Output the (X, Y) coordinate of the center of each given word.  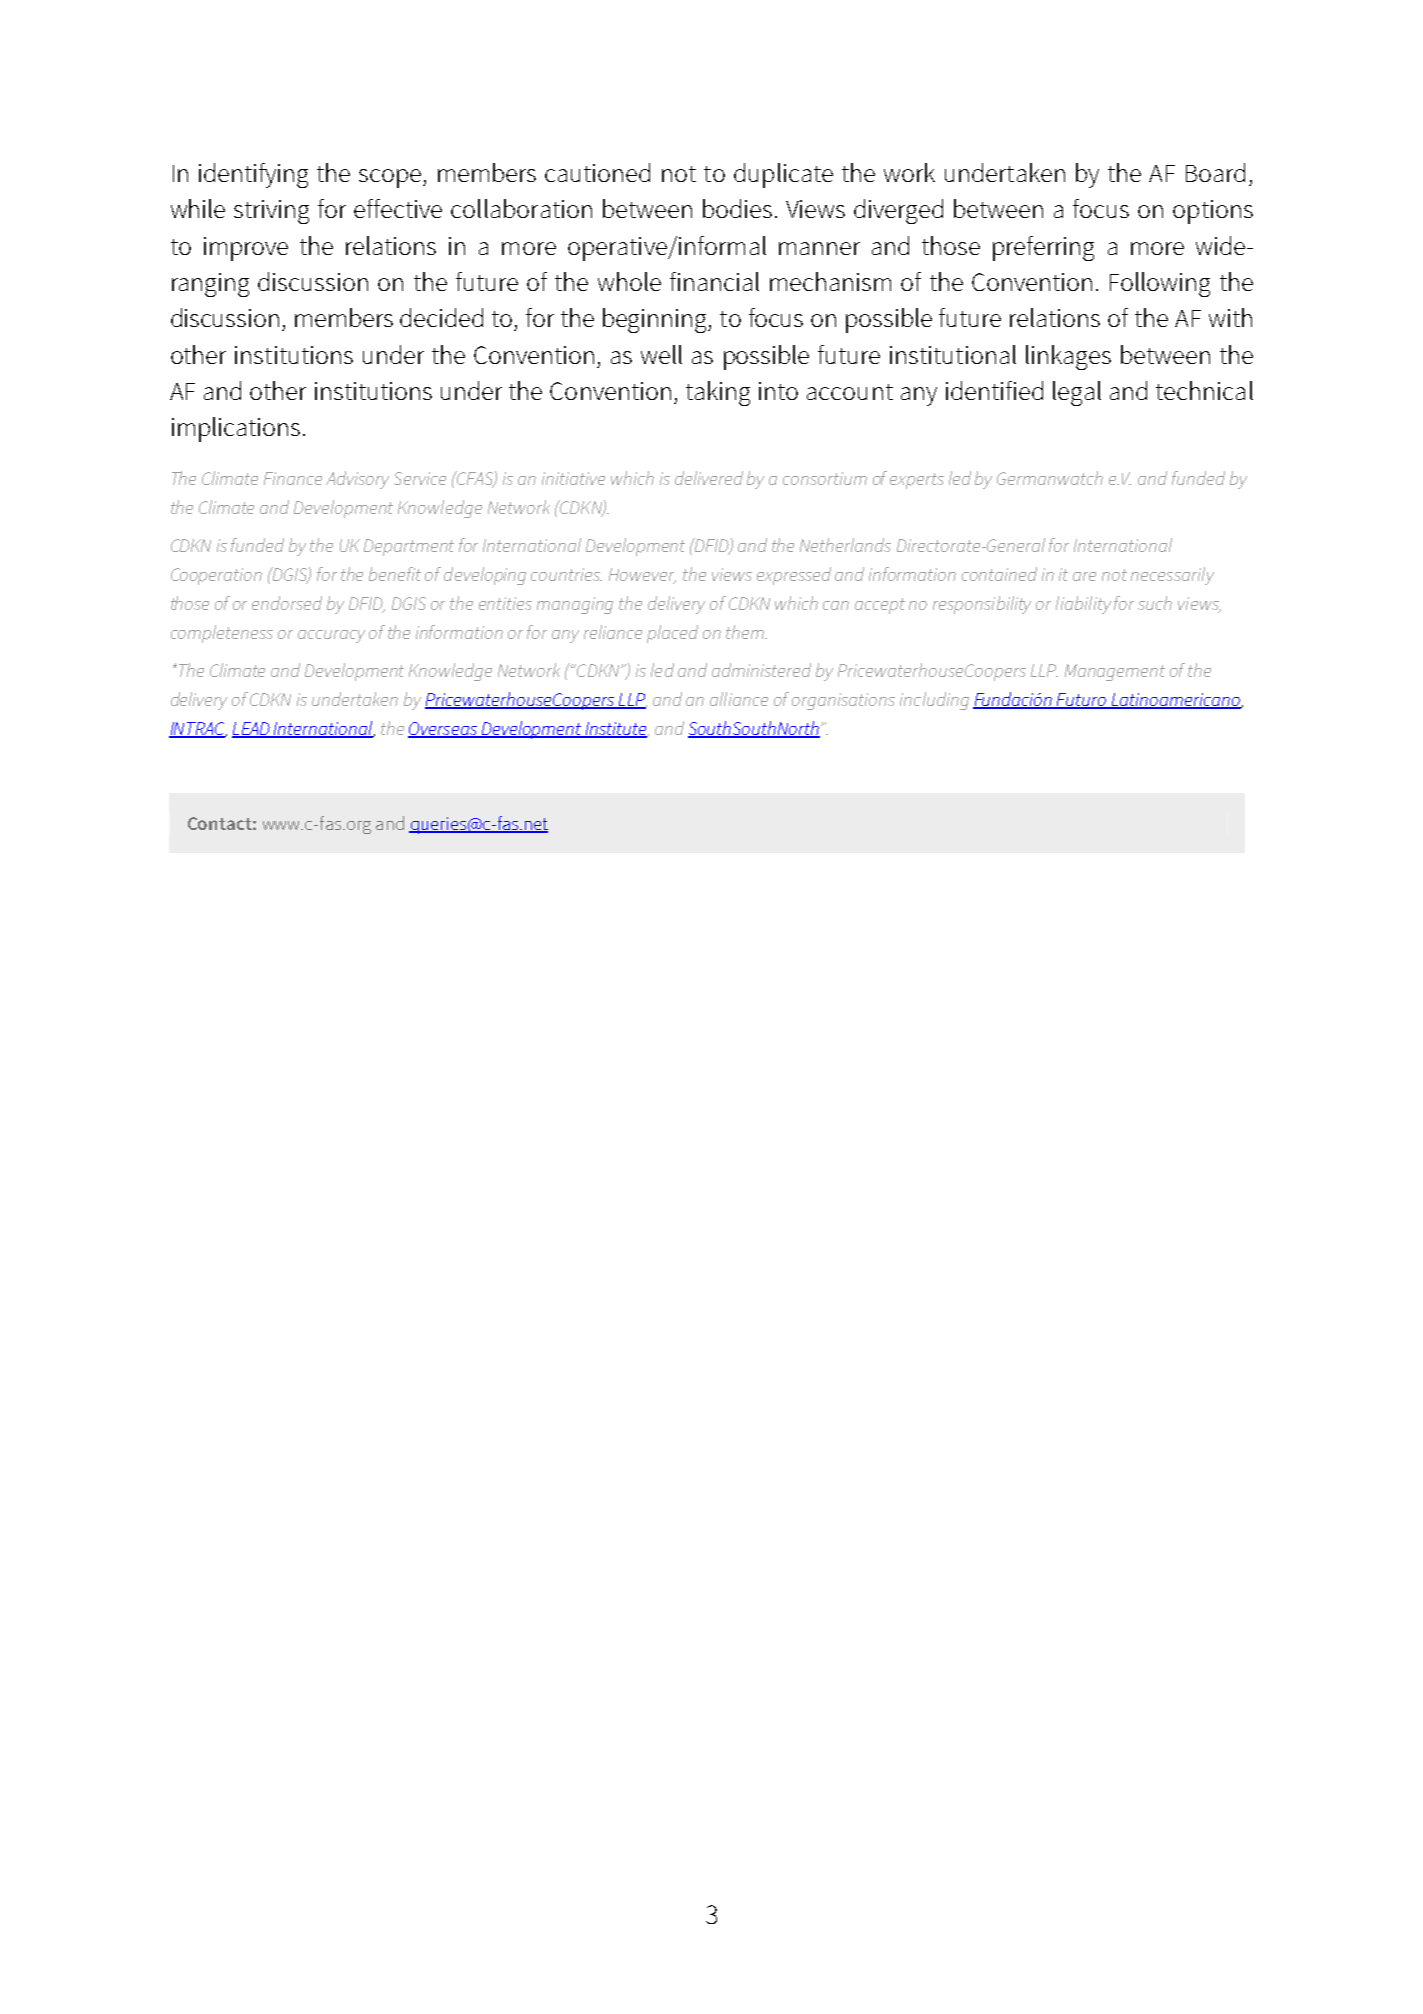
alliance (739, 699)
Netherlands (845, 545)
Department (409, 547)
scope (391, 178)
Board (1215, 172)
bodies (737, 208)
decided (441, 317)
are (1084, 576)
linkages (1068, 357)
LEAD (252, 729)
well (661, 354)
